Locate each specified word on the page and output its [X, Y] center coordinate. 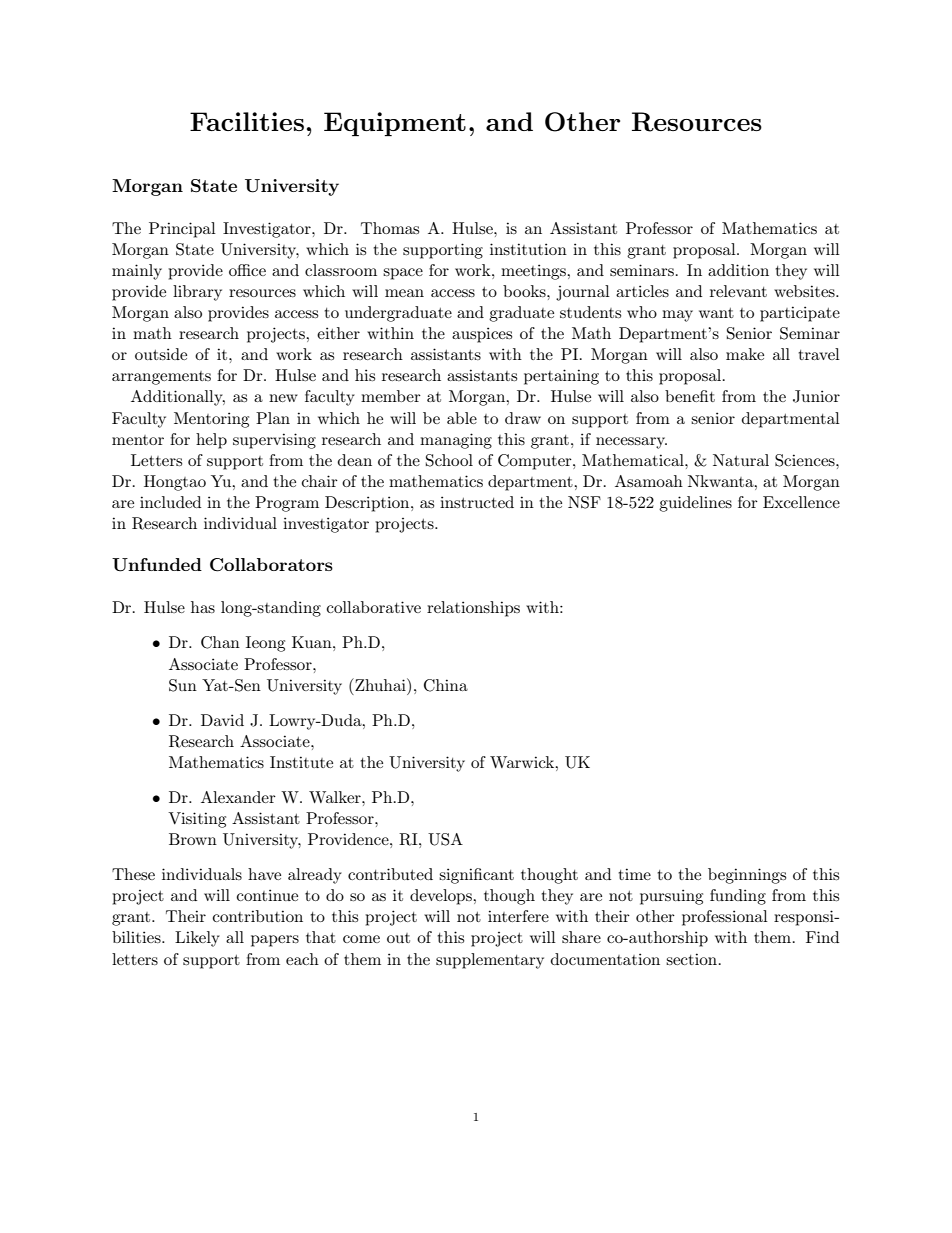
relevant [738, 291]
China [446, 685]
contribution [258, 916]
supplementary [490, 961]
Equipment [395, 124]
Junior [816, 396]
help [211, 441]
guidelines [695, 504]
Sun [183, 685]
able [462, 418]
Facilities [247, 121]
